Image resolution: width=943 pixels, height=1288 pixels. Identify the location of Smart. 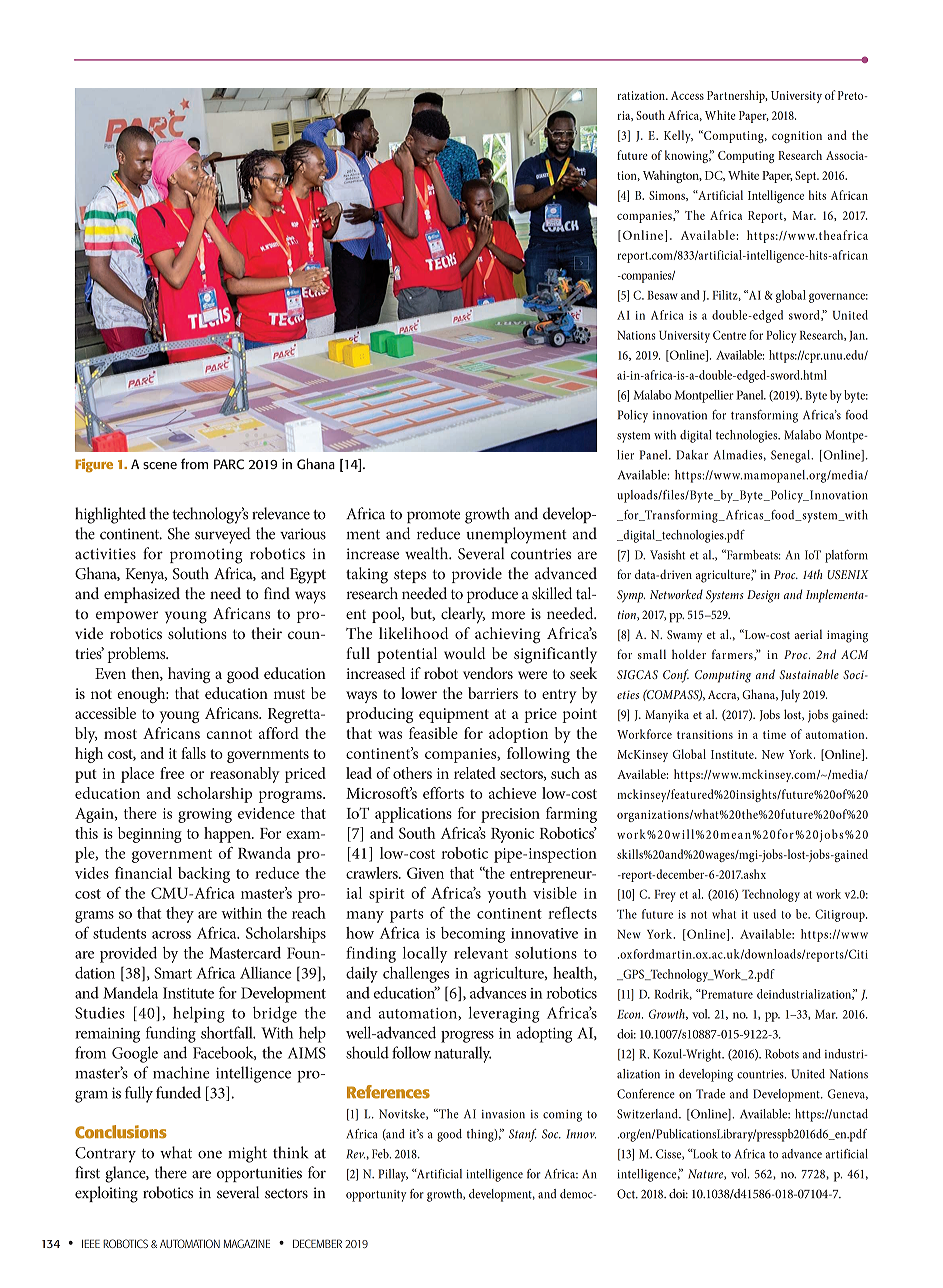
(173, 973).
